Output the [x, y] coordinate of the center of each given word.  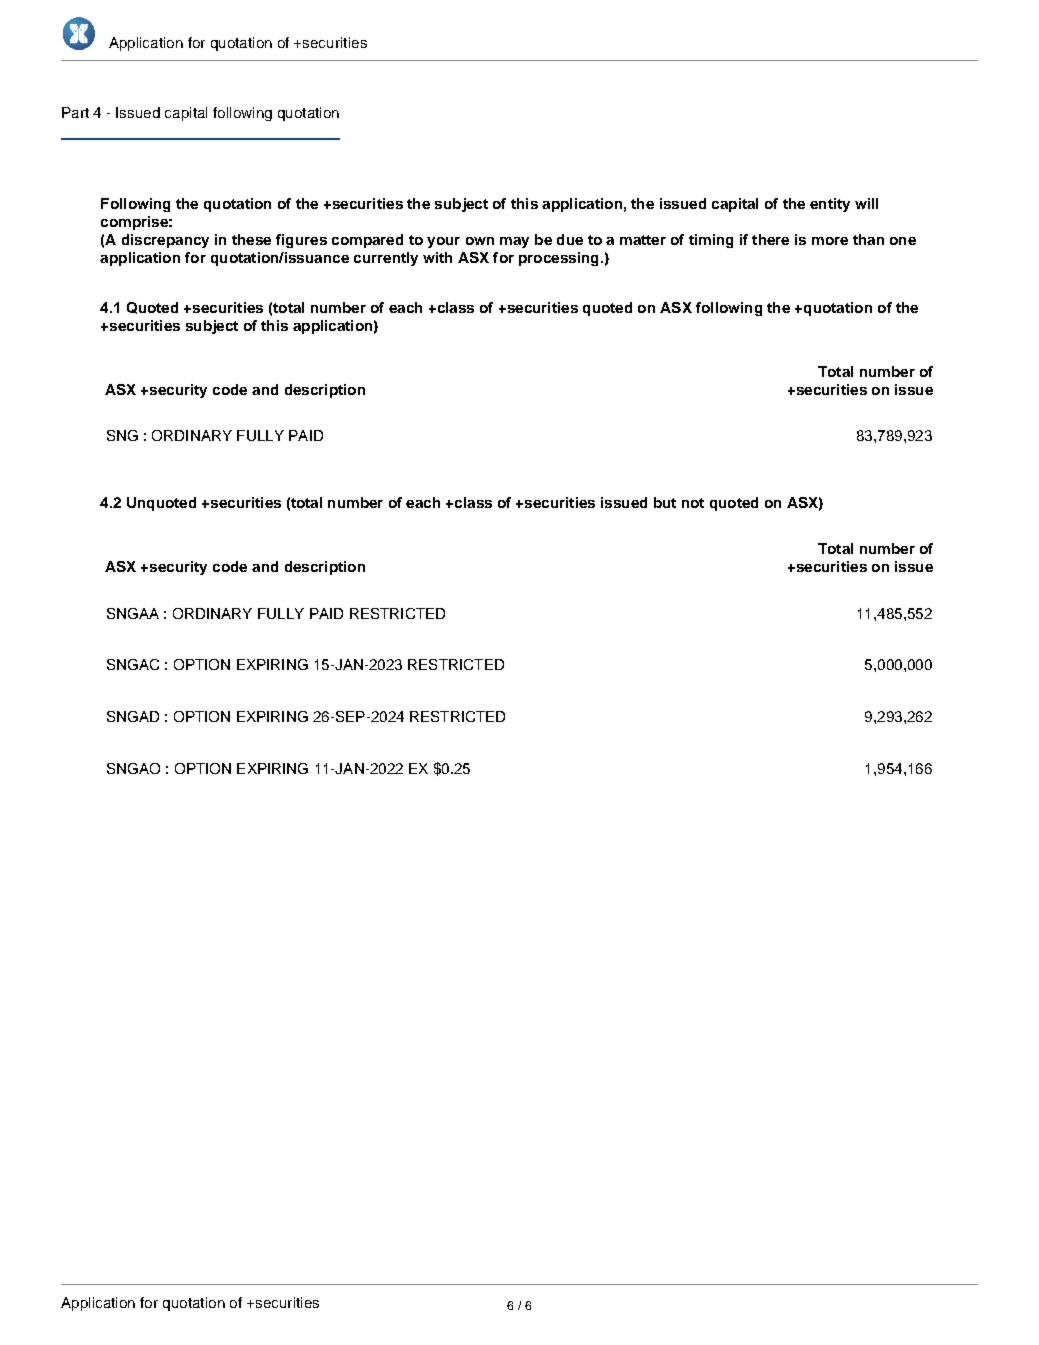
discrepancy [165, 241]
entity [830, 205]
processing [558, 259]
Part [75, 112]
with [437, 257]
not [693, 503]
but [665, 502]
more [830, 241]
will [866, 203]
